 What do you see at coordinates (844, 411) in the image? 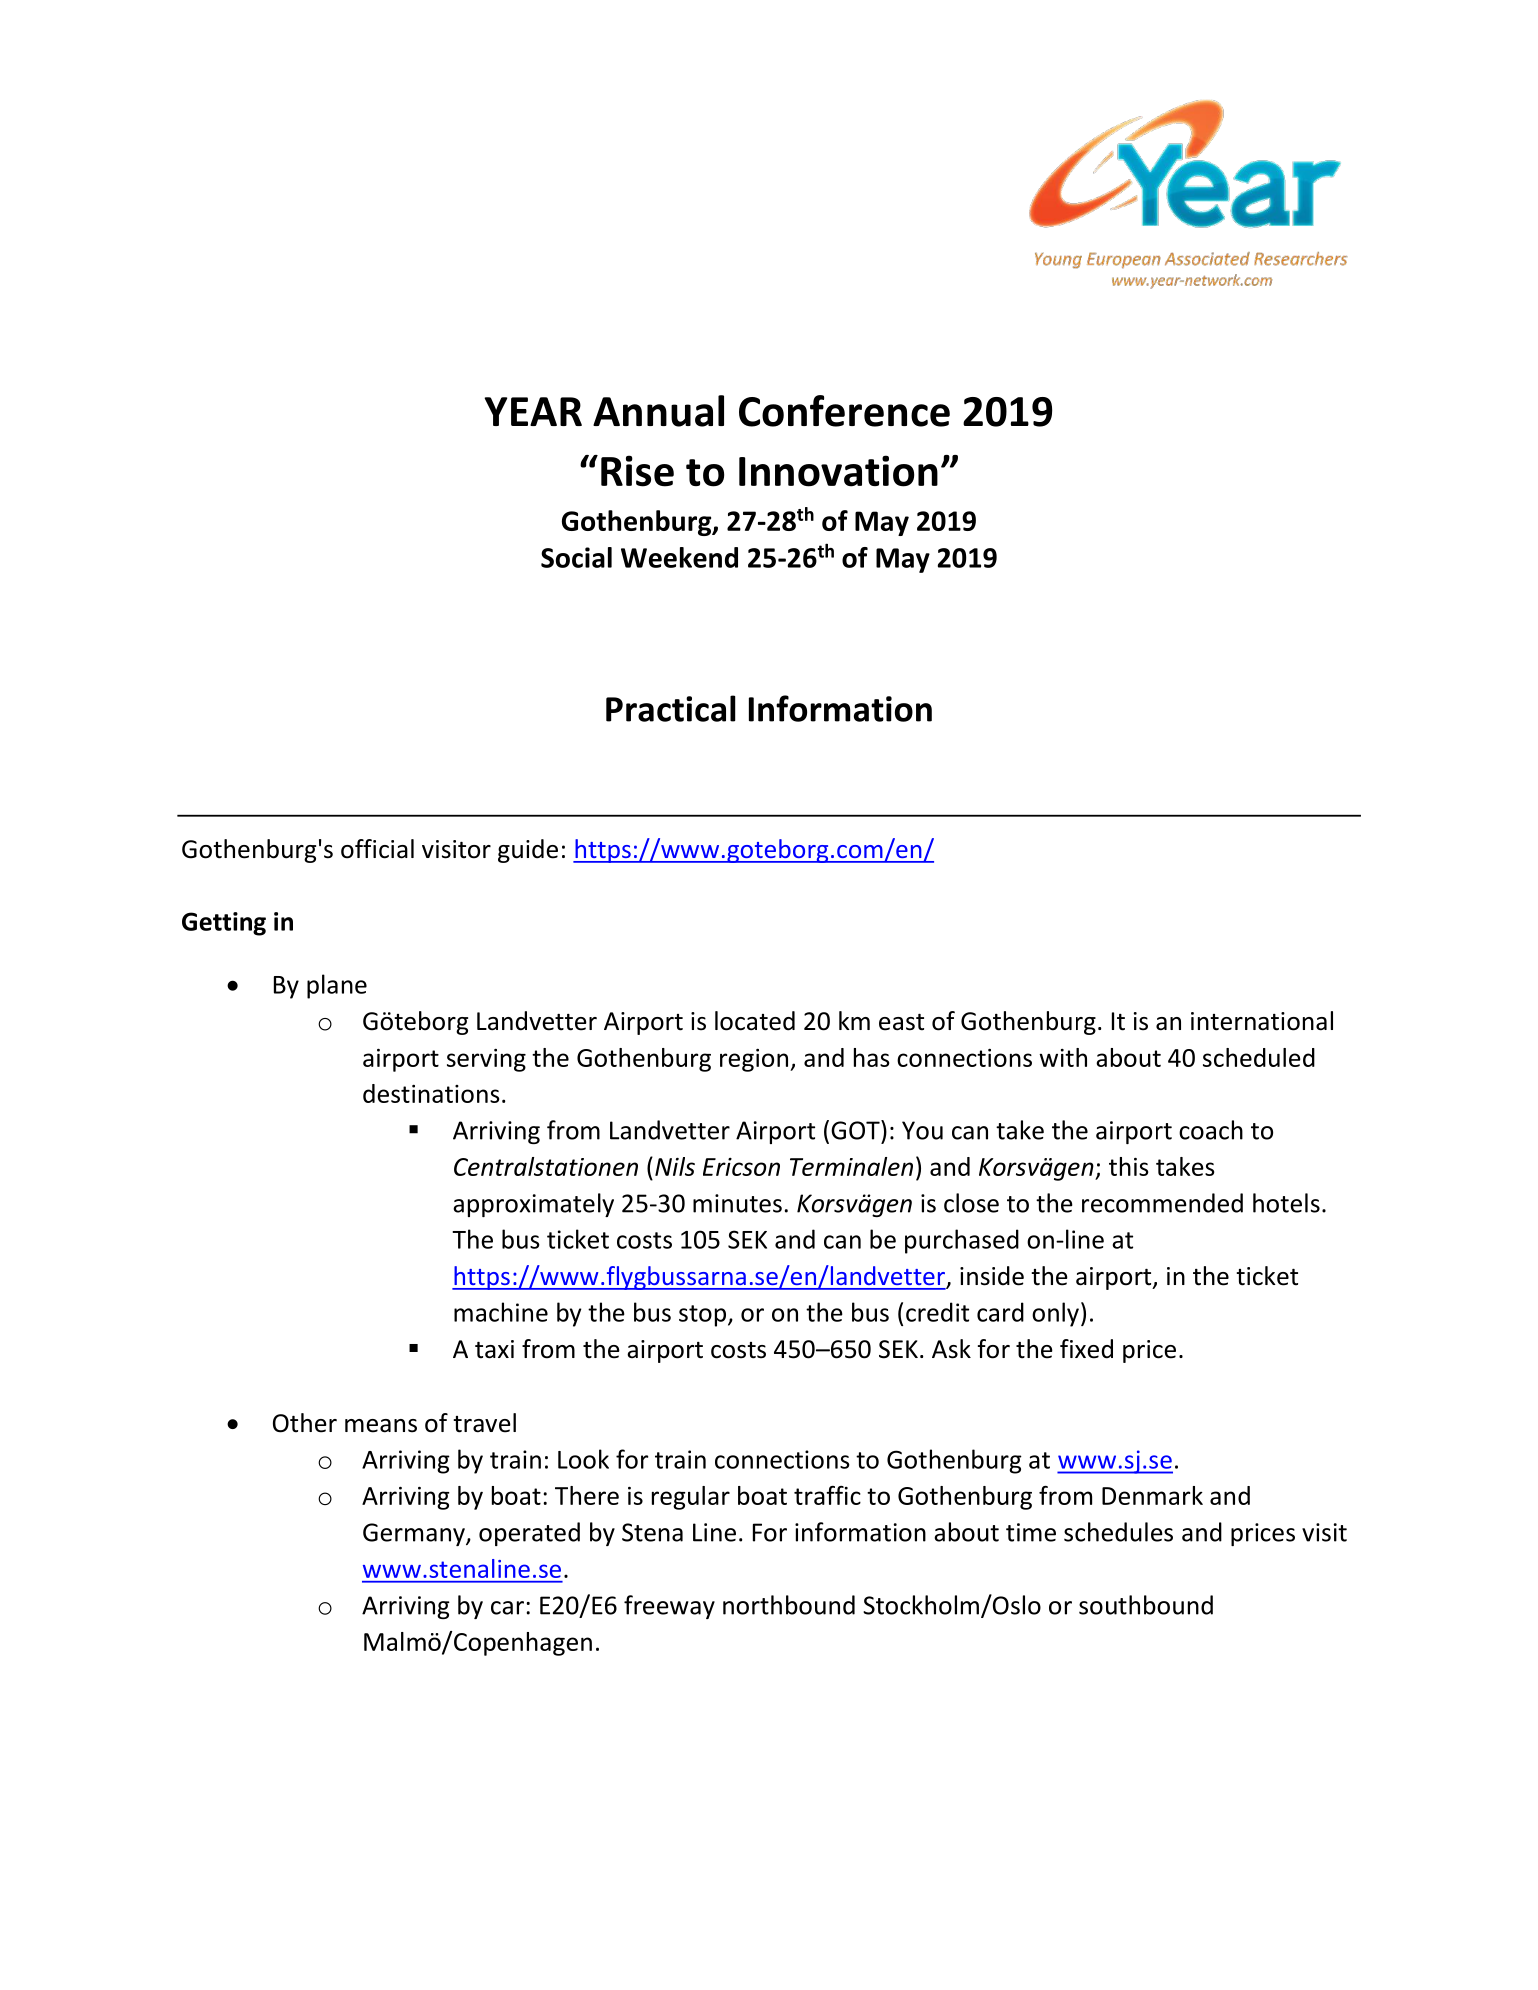
I see `Conference` at bounding box center [844, 411].
